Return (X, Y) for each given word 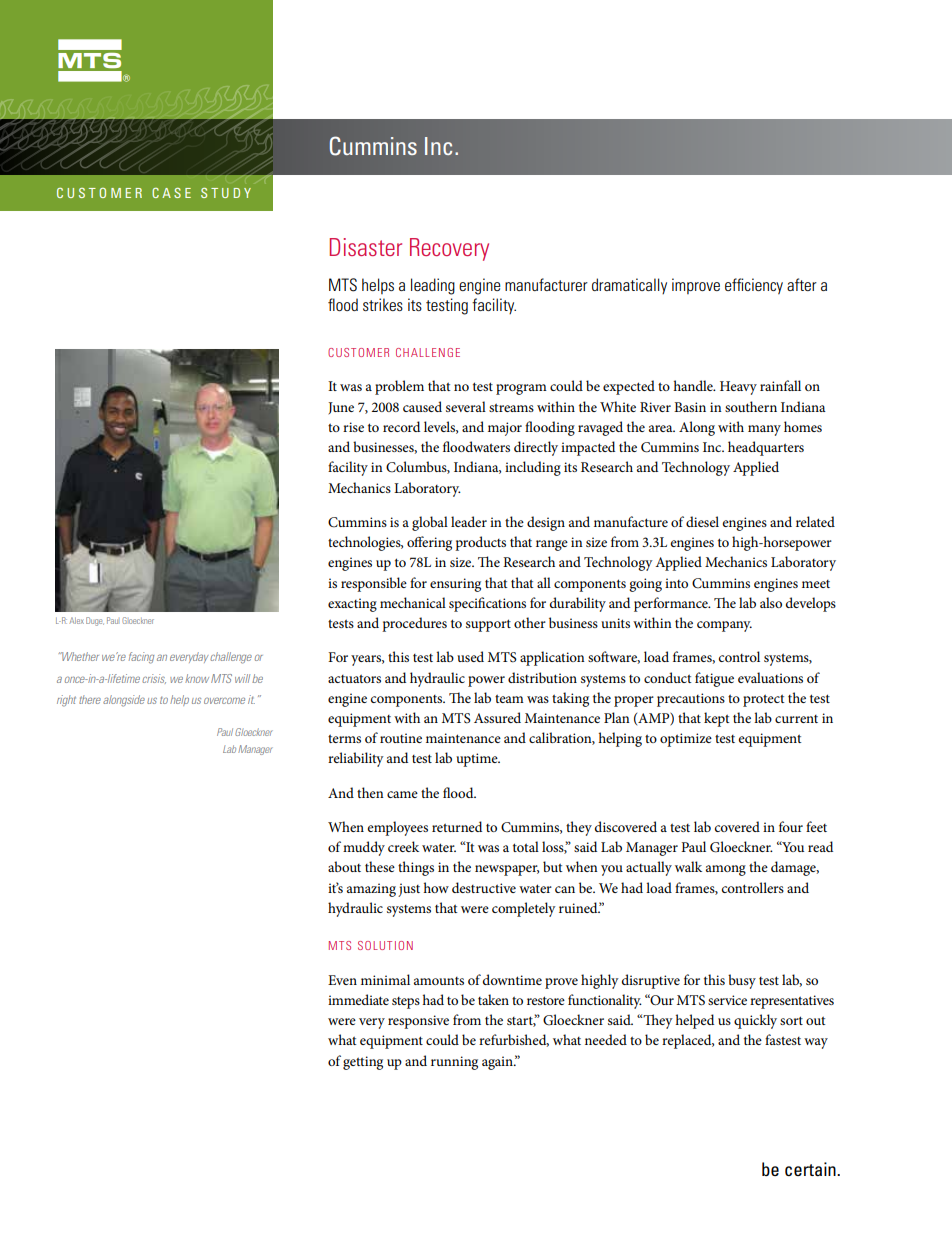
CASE (171, 193)
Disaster (366, 247)
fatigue (714, 679)
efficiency (754, 286)
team (509, 698)
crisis (154, 679)
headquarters (766, 448)
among (726, 870)
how (436, 887)
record (401, 426)
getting (363, 1063)
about (344, 866)
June (341, 408)
